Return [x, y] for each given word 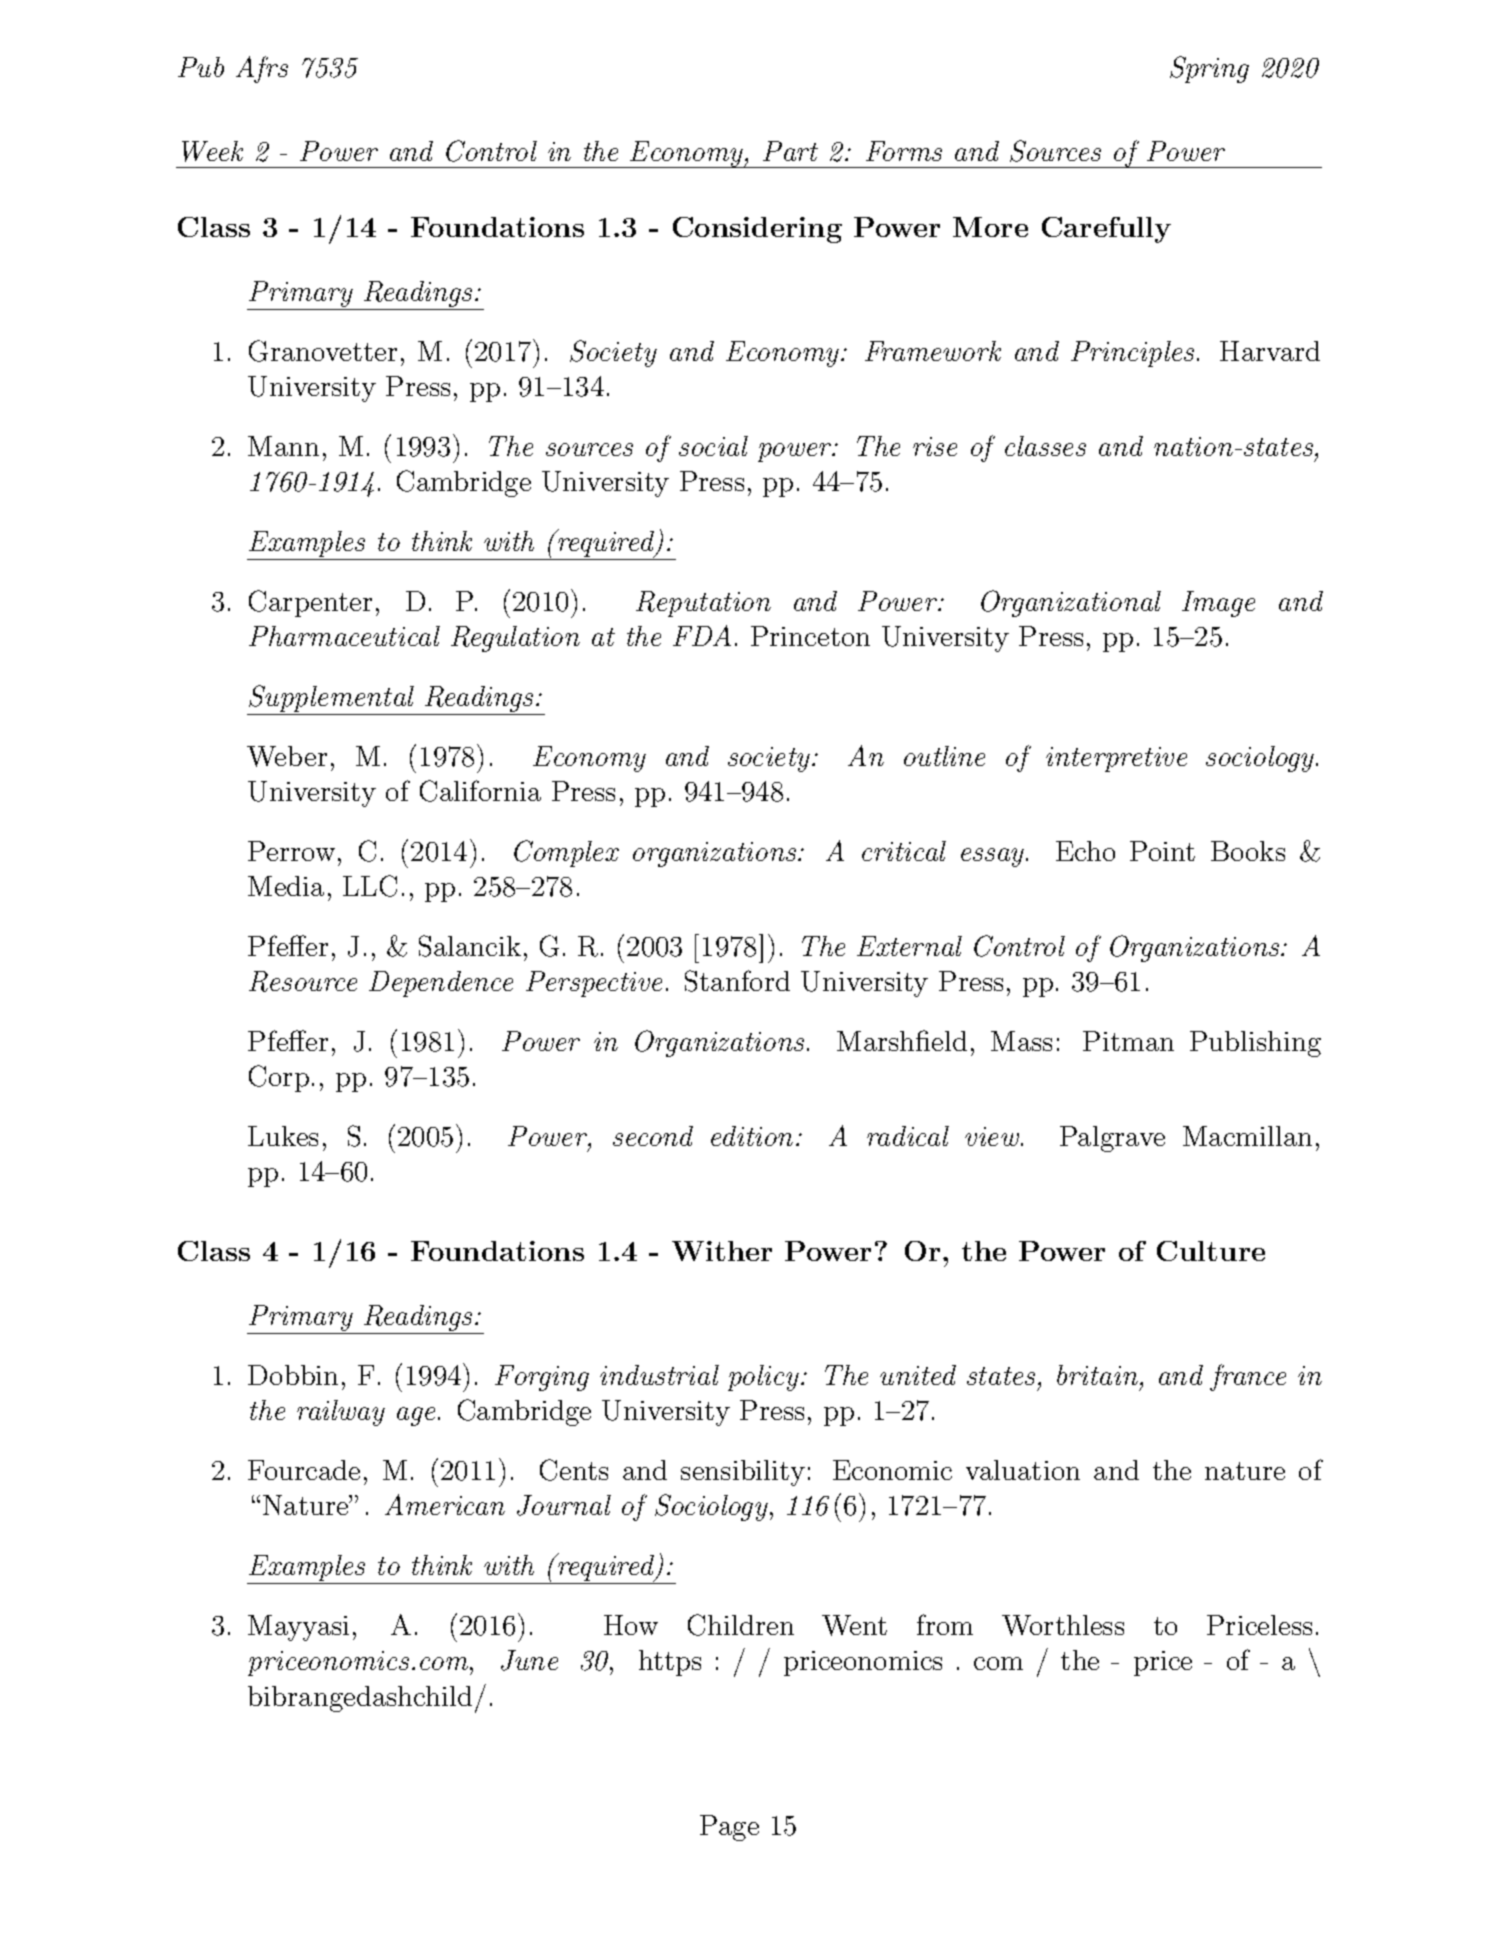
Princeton [810, 636]
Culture [1211, 1251]
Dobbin [293, 1375]
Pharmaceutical [344, 636]
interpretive [1116, 759]
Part [790, 151]
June [529, 1660]
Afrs [262, 69]
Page [729, 1828]
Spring [1209, 69]
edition [752, 1136]
